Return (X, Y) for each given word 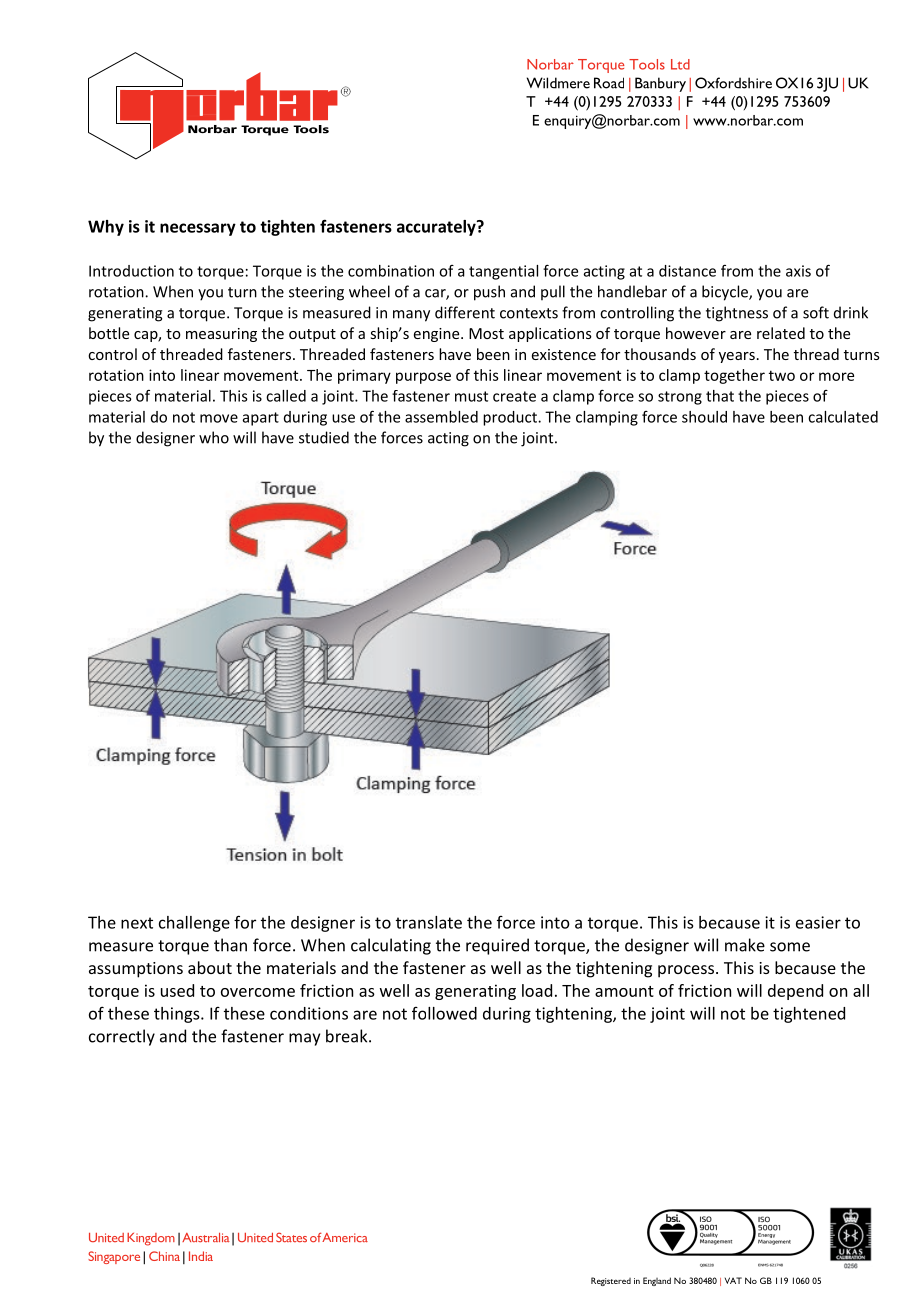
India (201, 1256)
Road (609, 83)
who (214, 437)
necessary (198, 229)
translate (429, 922)
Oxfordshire (733, 83)
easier (818, 922)
